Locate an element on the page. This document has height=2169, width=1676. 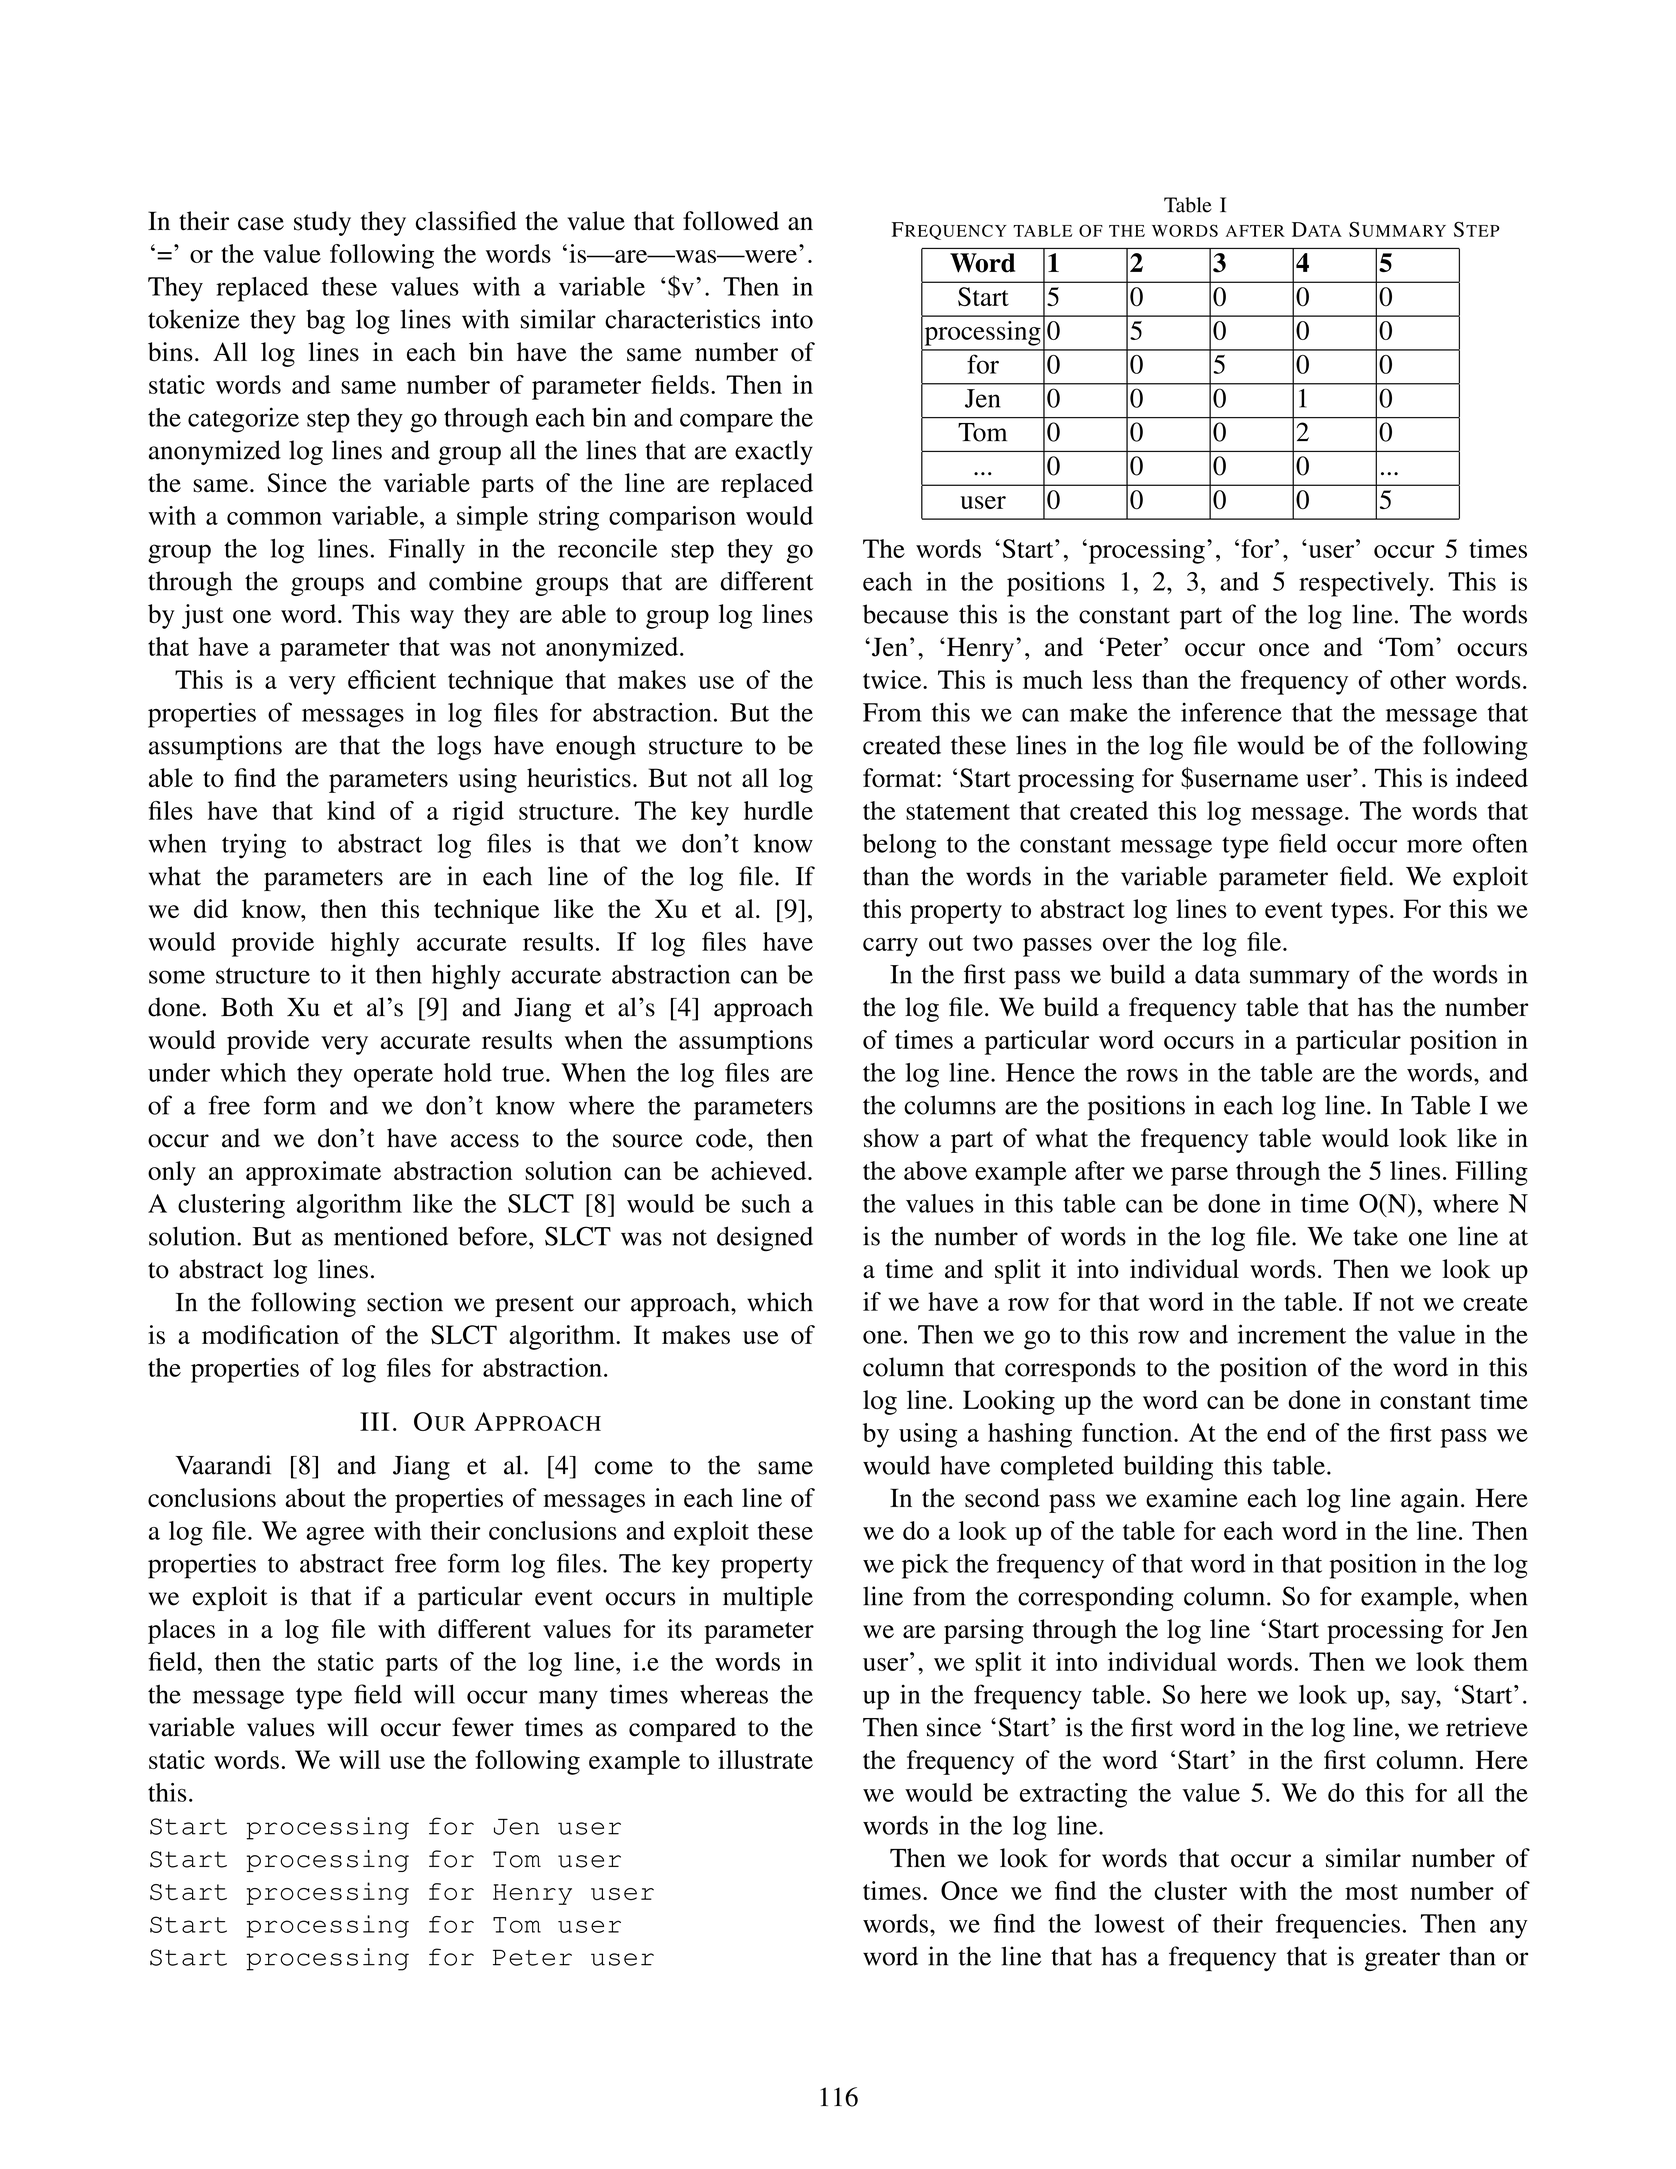
followed is located at coordinates (731, 221).
